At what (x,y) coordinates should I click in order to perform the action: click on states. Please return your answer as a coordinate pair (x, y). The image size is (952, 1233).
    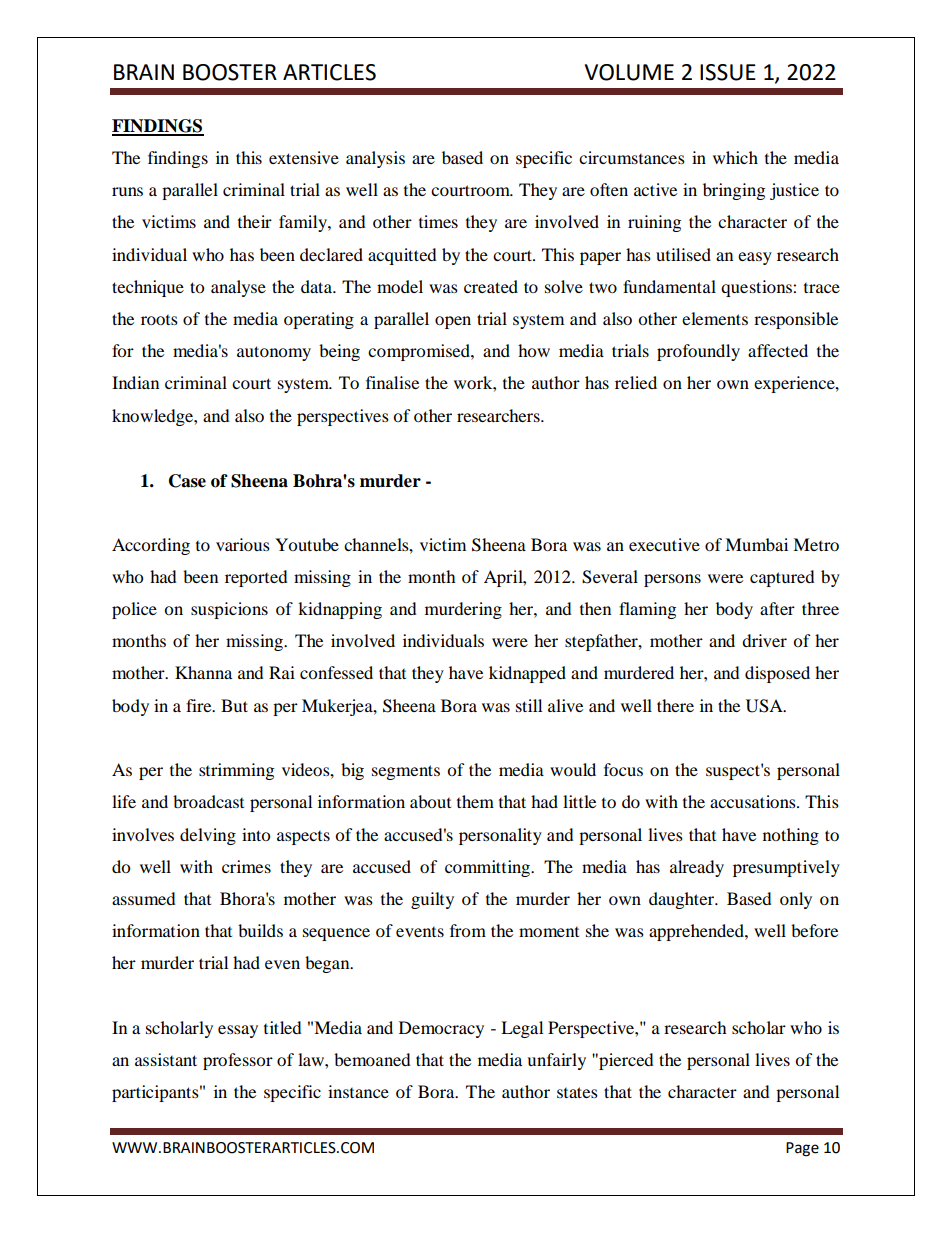
    Looking at the image, I should click on (577, 1092).
